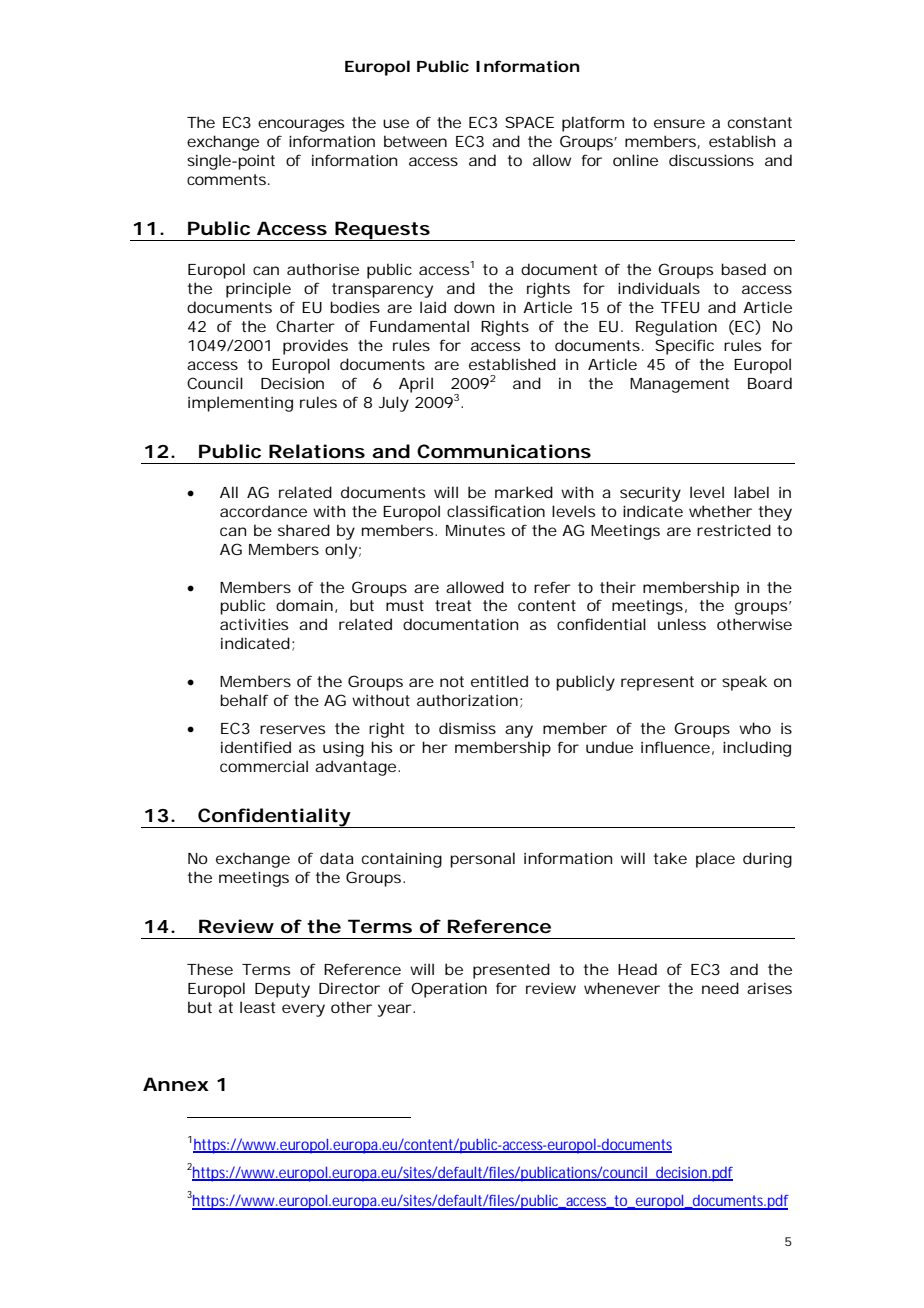 This document has width=924, height=1308. What do you see at coordinates (228, 179) in the document?
I see `comments` at bounding box center [228, 179].
